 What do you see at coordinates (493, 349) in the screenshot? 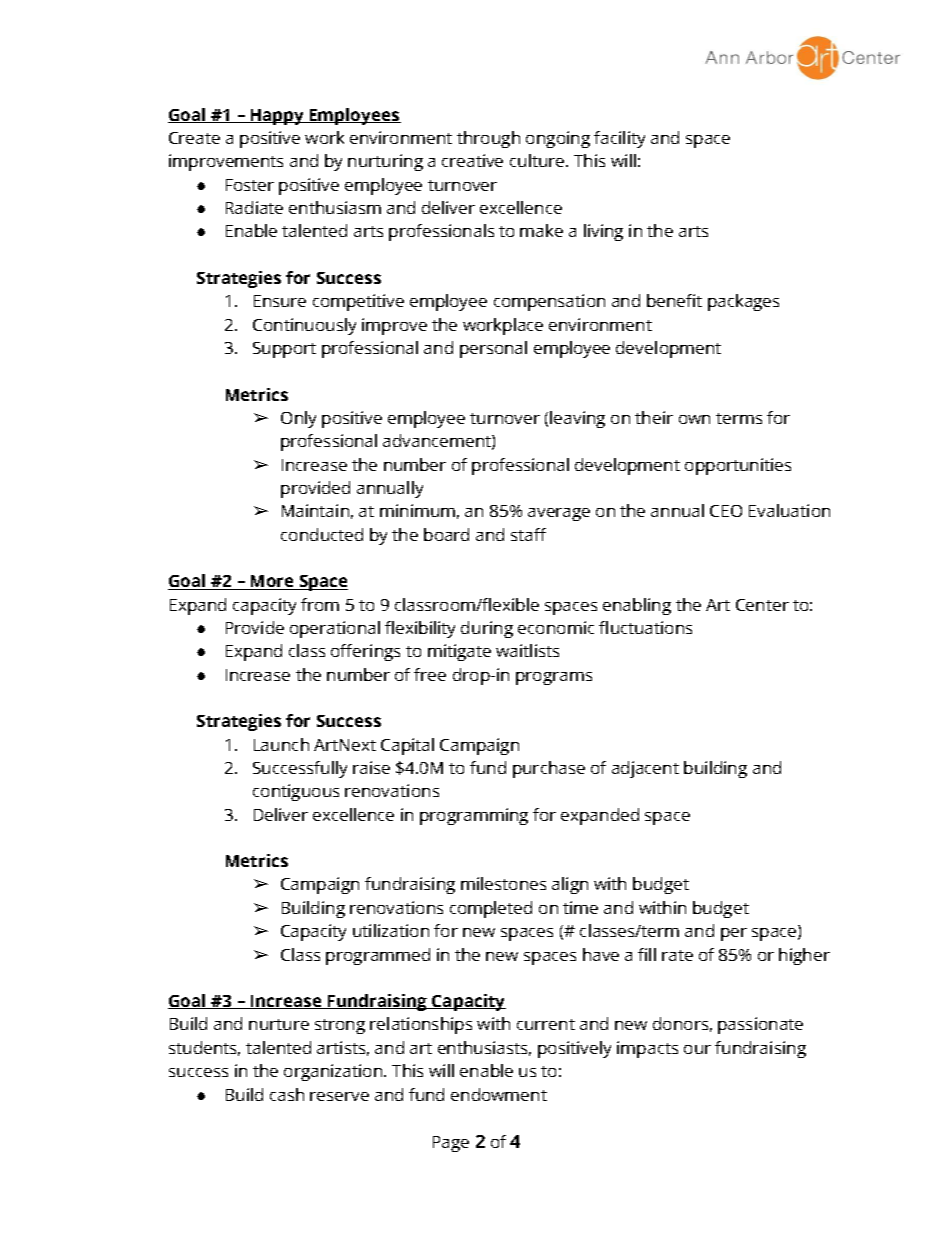
I see `personal` at bounding box center [493, 349].
